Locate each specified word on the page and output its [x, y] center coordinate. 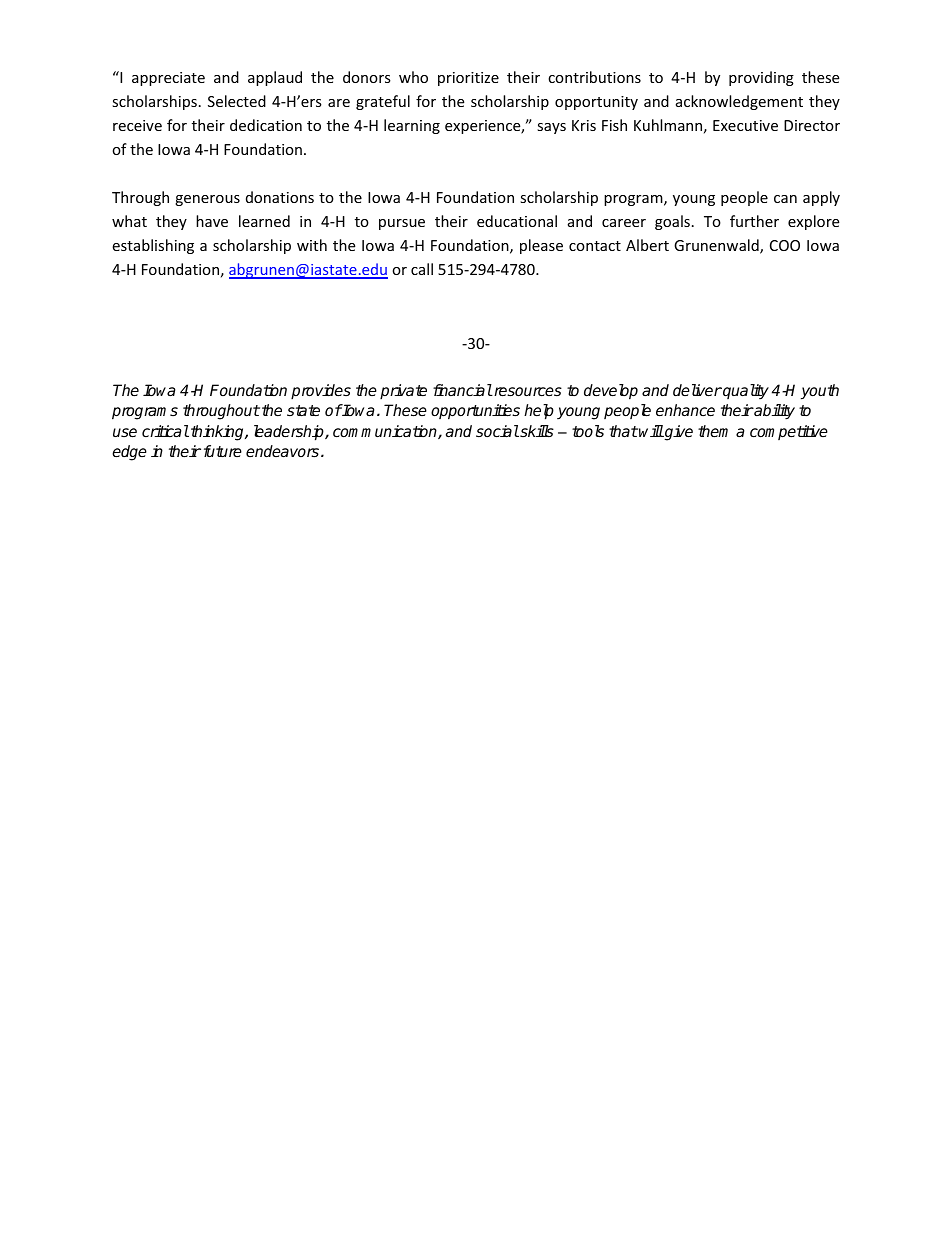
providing [761, 78]
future [223, 451]
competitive [789, 432]
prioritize [468, 79]
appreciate [168, 79]
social [497, 431]
